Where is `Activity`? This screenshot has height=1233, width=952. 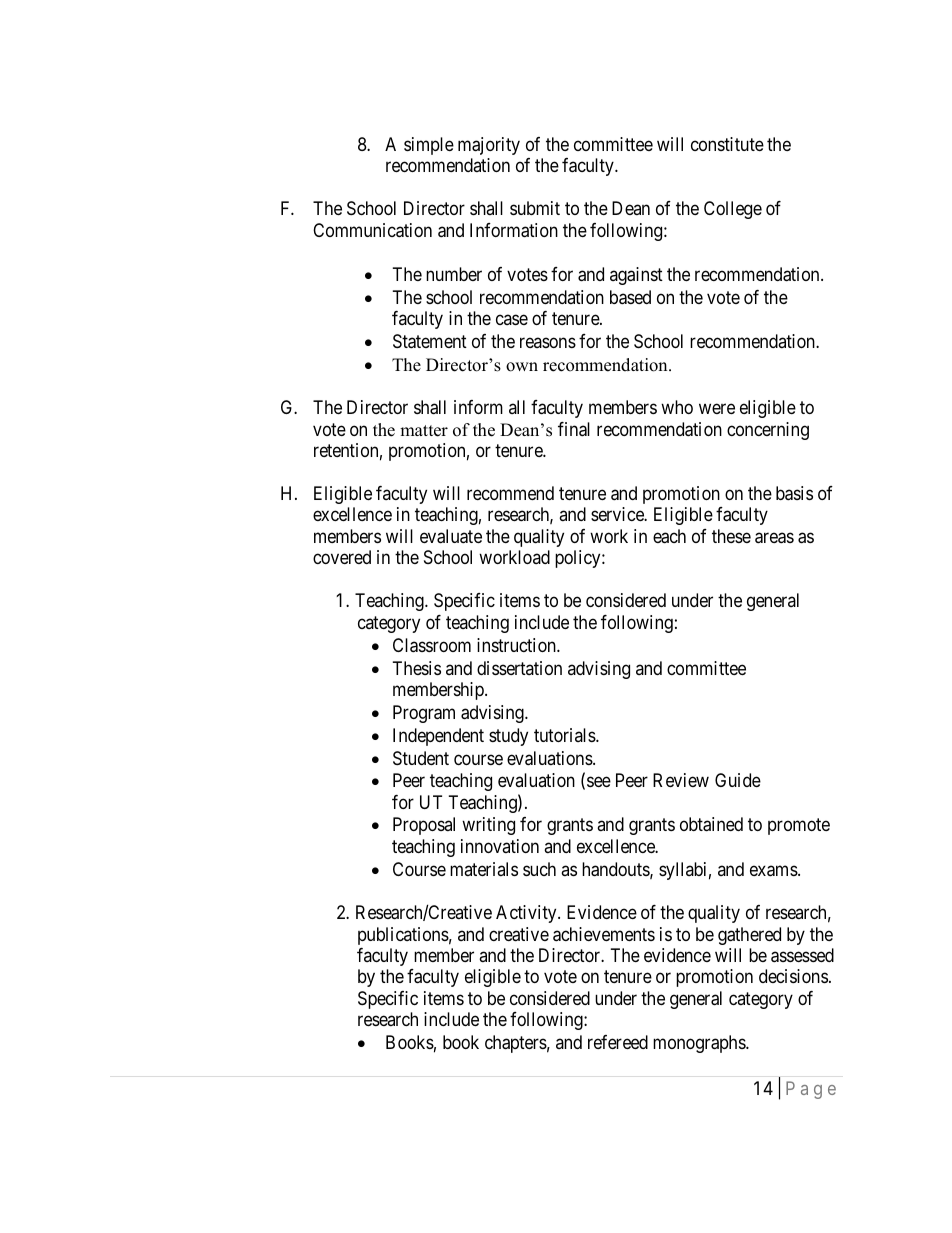
Activity is located at coordinates (527, 914).
